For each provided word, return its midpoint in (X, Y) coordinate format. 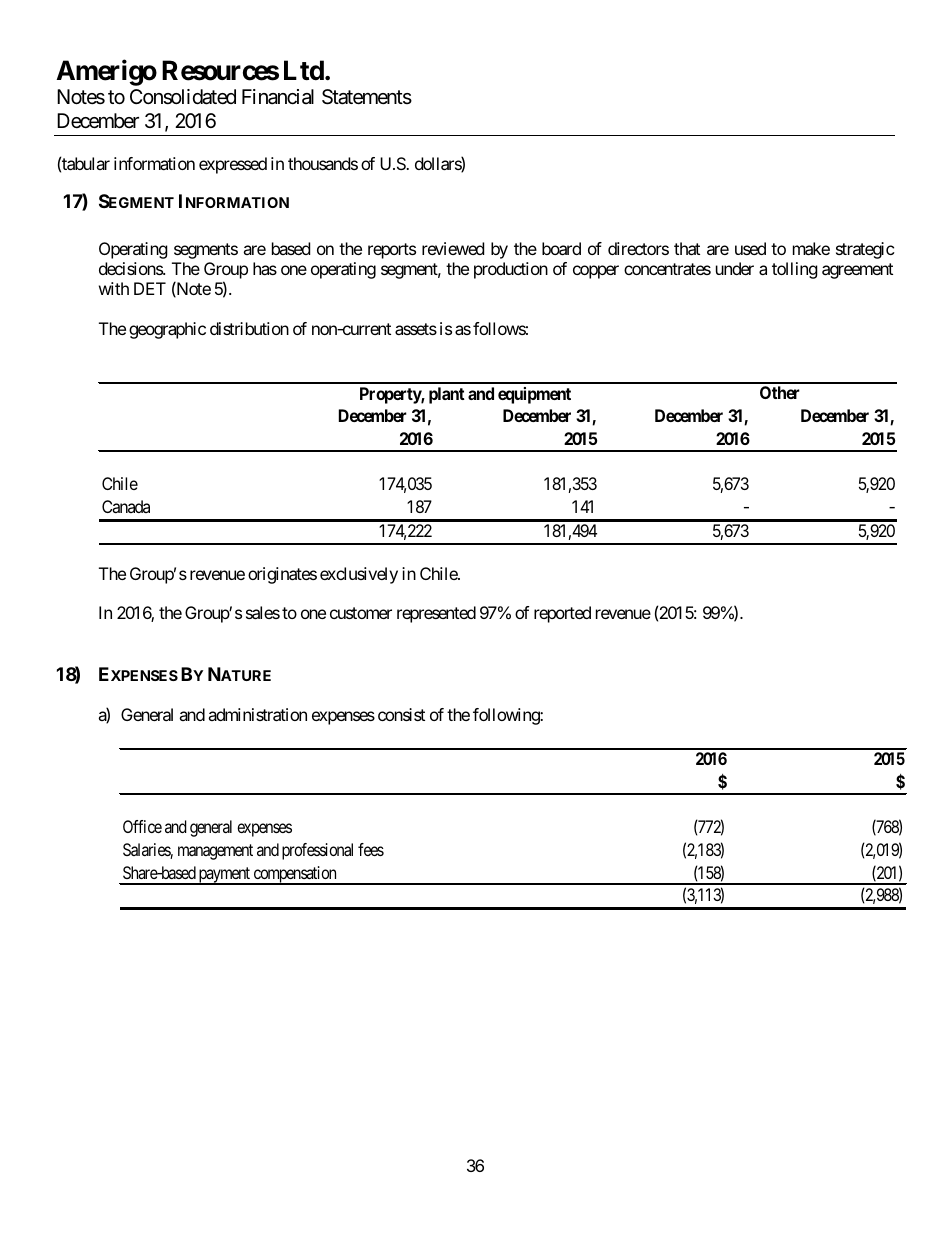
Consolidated (183, 97)
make (811, 248)
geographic (167, 330)
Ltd (304, 70)
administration (257, 714)
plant (447, 395)
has (265, 268)
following (507, 716)
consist (401, 714)
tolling (795, 270)
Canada (126, 506)
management (215, 852)
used (750, 248)
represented (436, 614)
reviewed (453, 248)
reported (562, 614)
